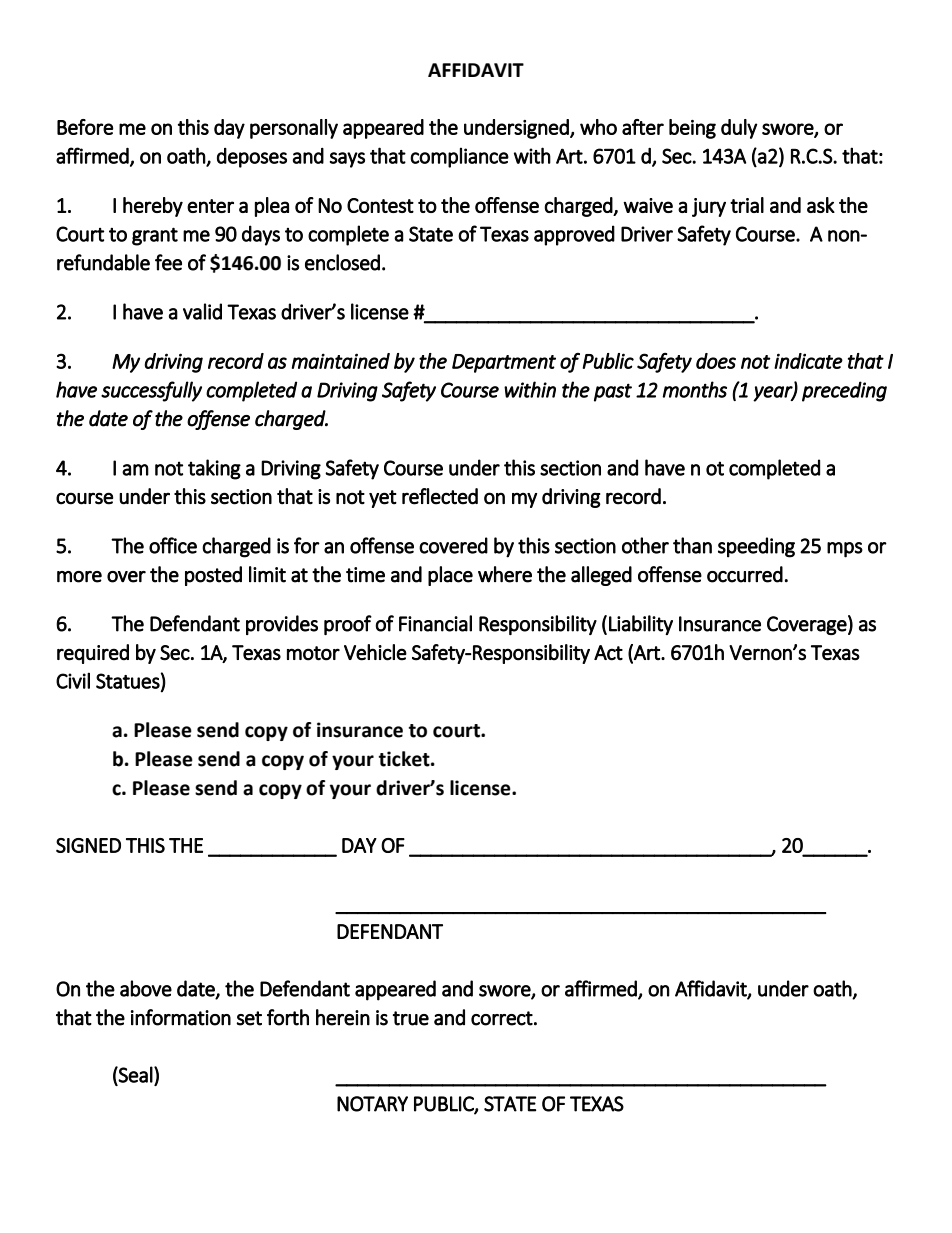 This image has height=1233, width=952. Describe the element at coordinates (502, 1018) in the image. I see `correct` at that location.
